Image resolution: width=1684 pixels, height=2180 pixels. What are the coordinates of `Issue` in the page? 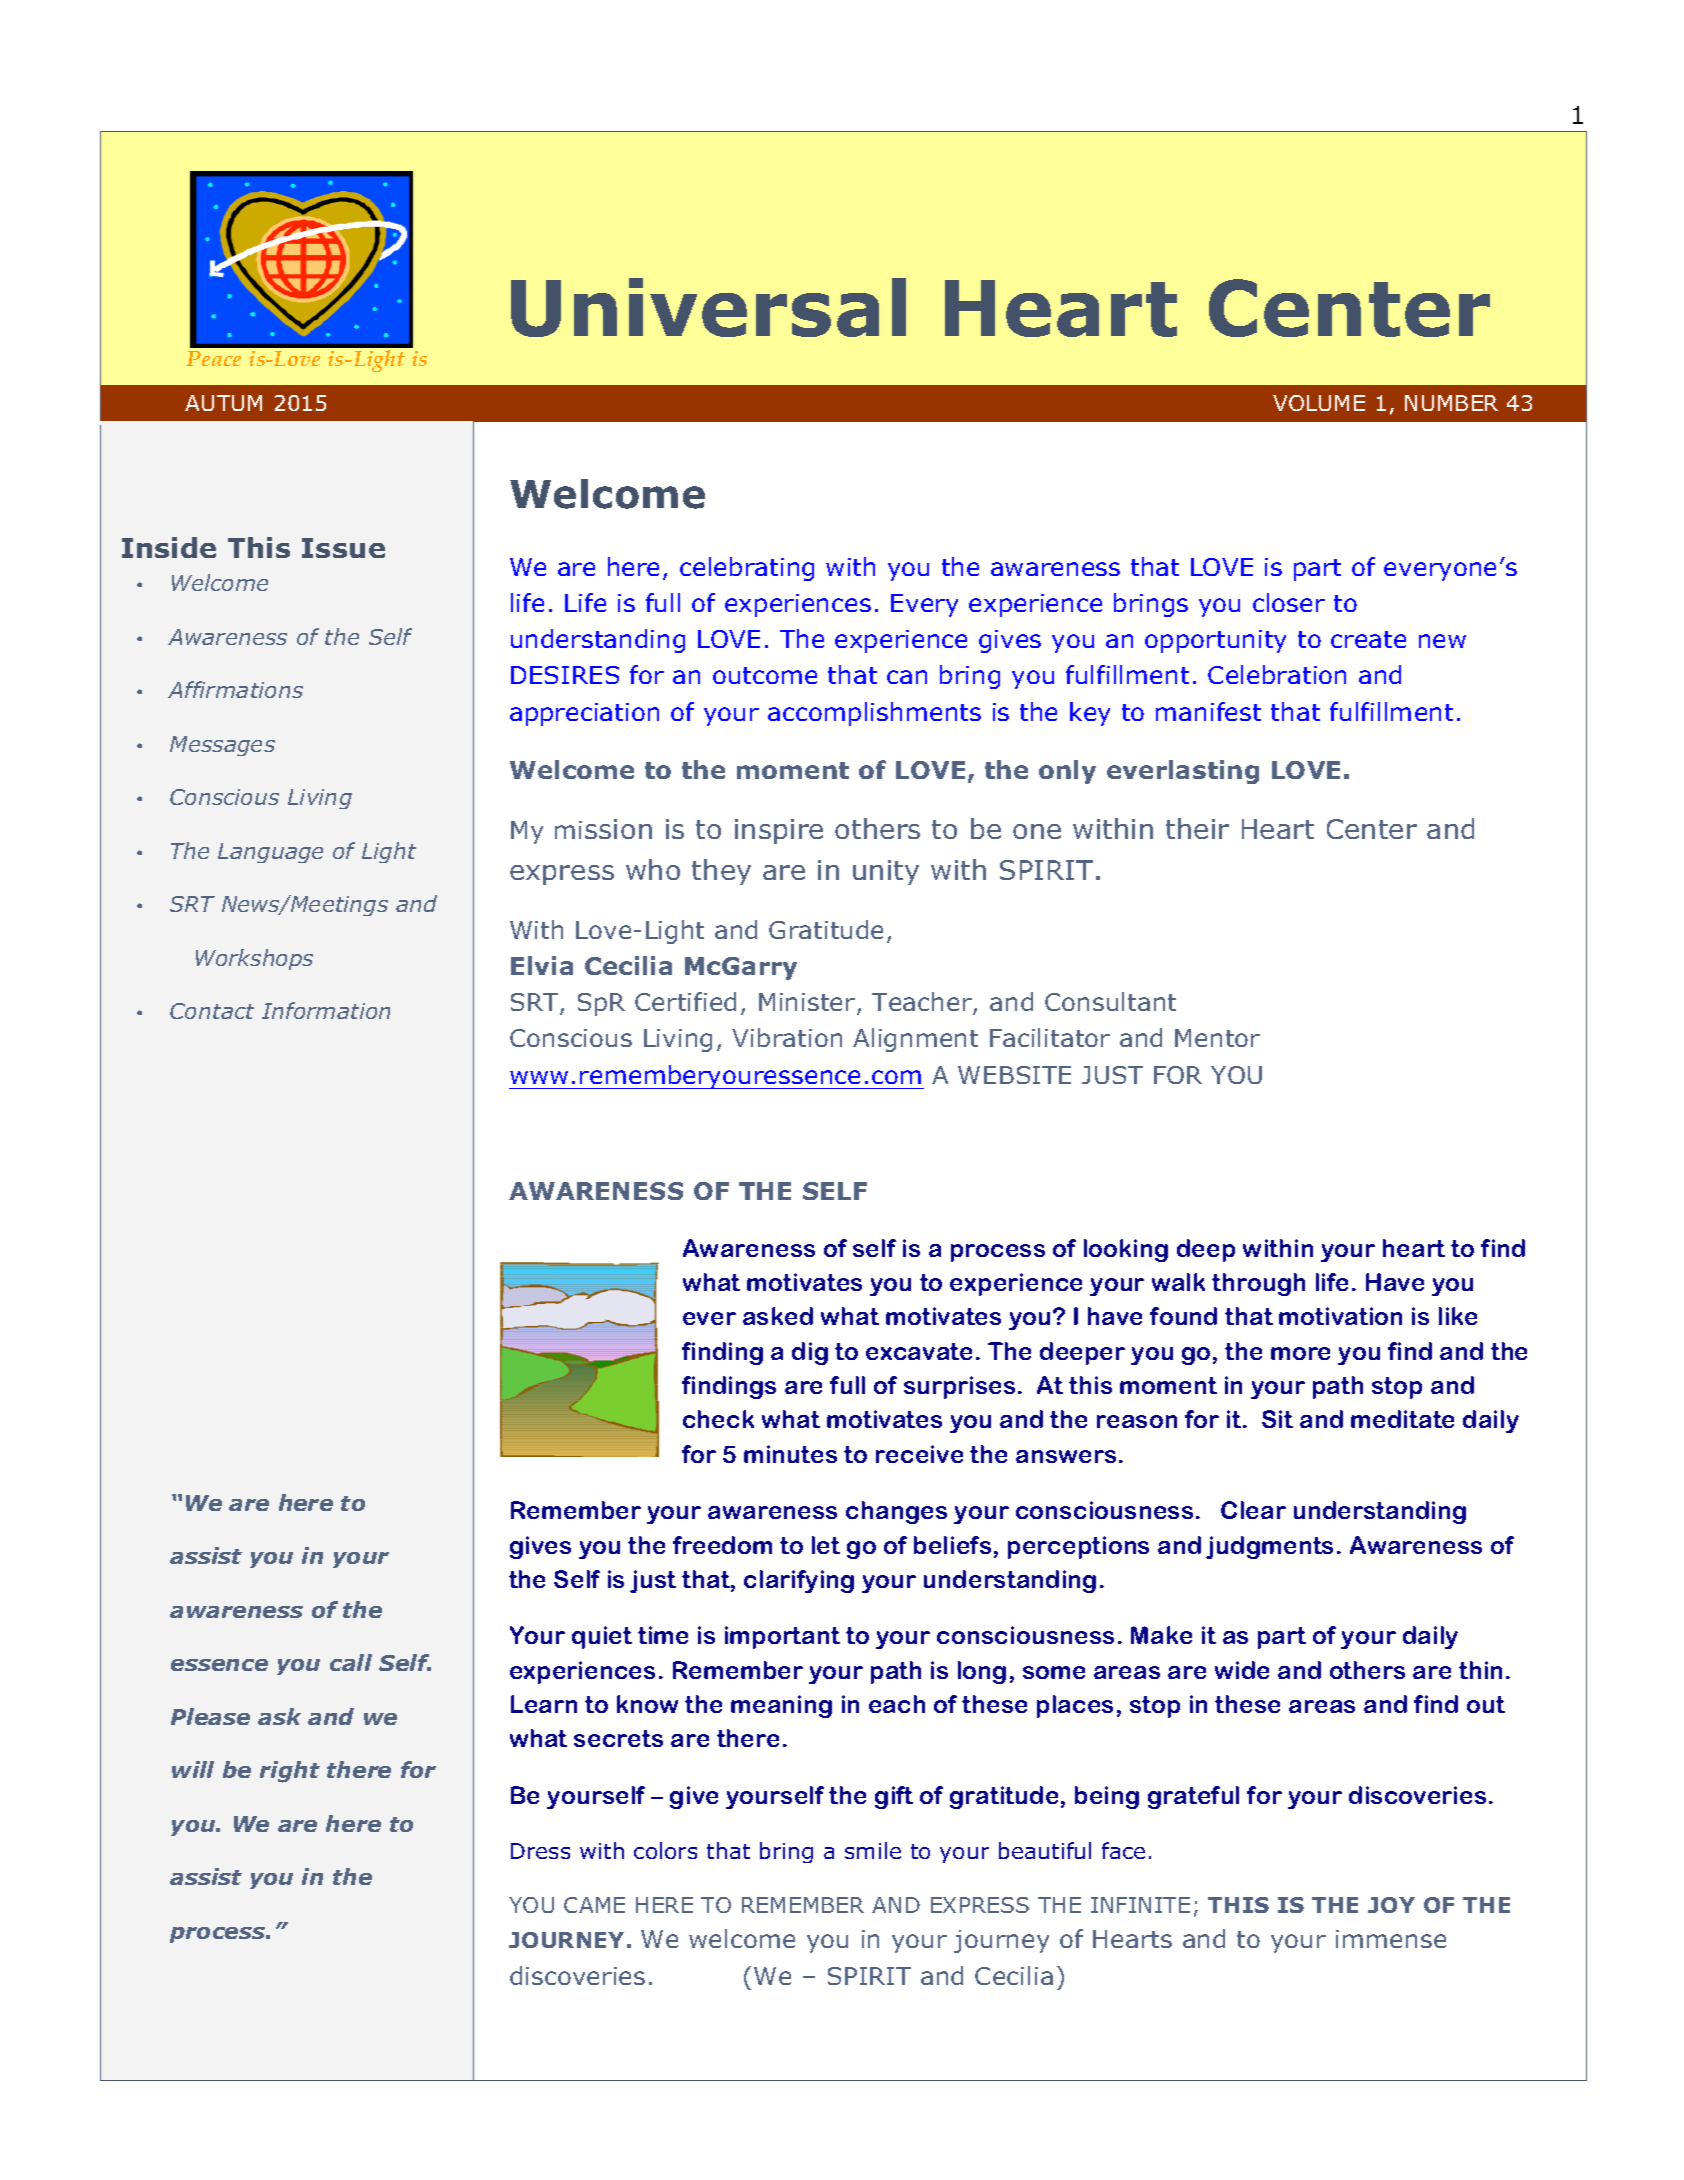 It's located at (343, 548).
